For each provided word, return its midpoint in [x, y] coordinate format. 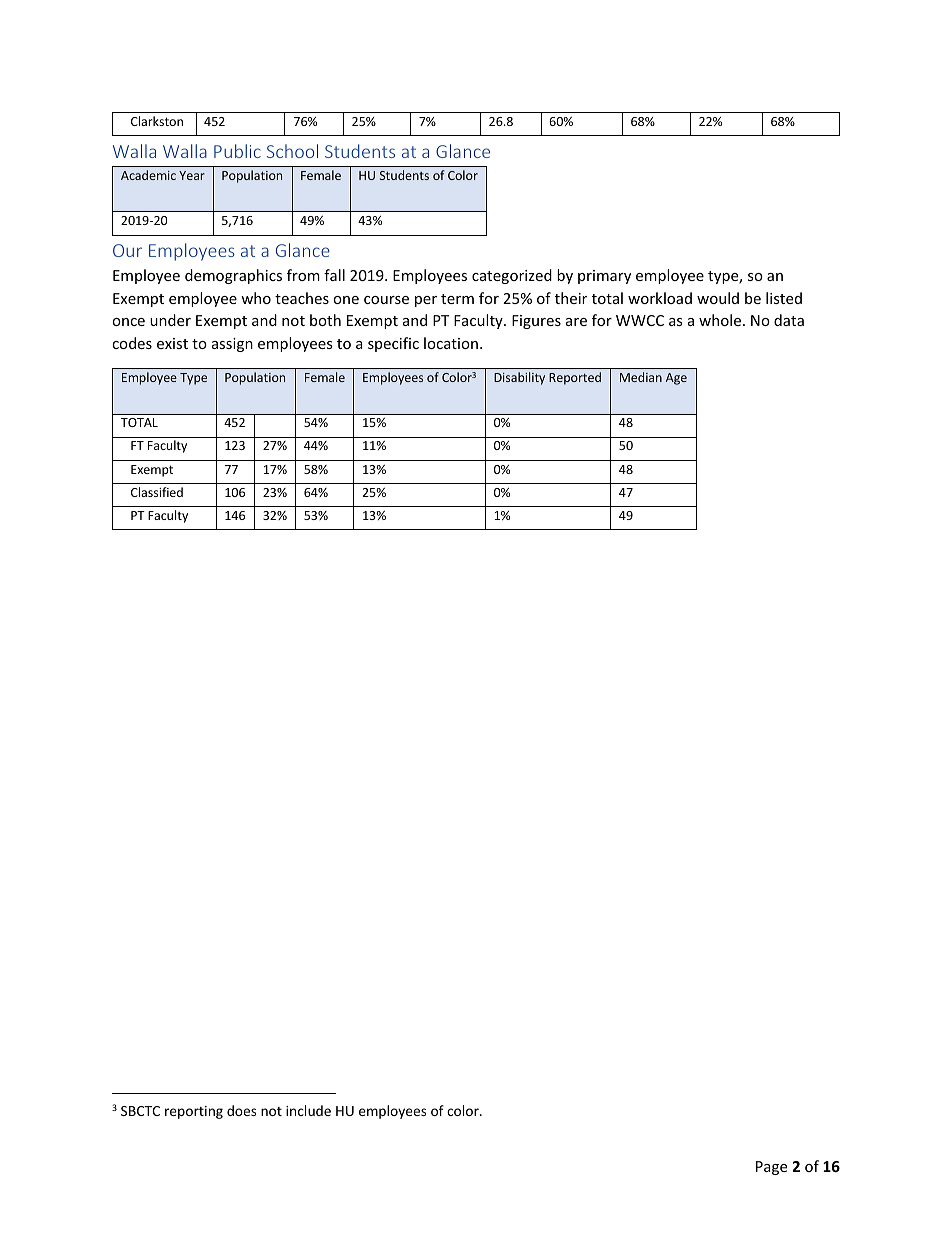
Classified [157, 492]
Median [641, 377]
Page [771, 1168]
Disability [519, 378]
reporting [194, 1112]
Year [192, 175]
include [308, 1110]
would [718, 298]
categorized [512, 276]
